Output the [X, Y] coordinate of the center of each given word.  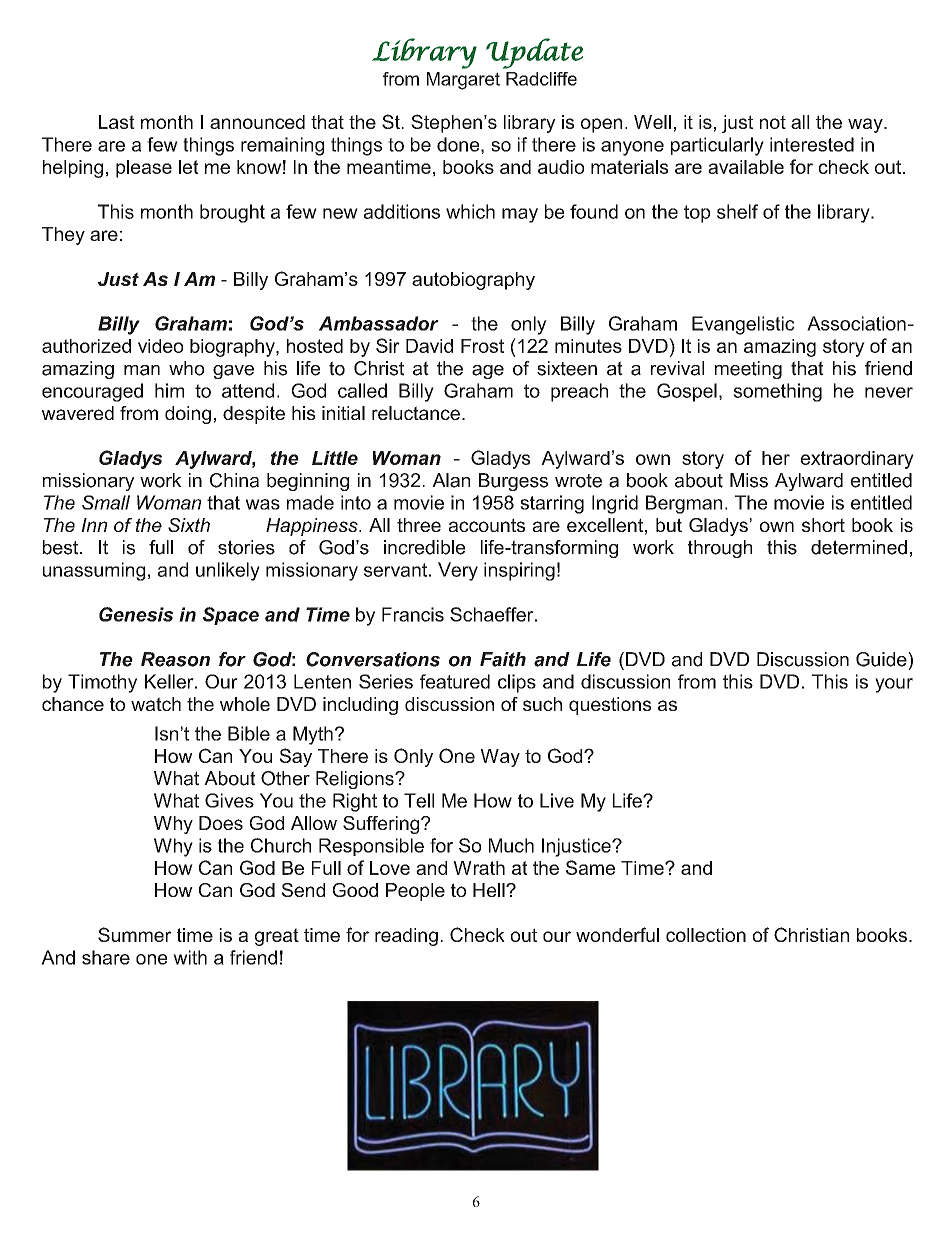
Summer [135, 934]
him [169, 390]
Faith [503, 659]
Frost [482, 346]
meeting [748, 370]
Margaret [463, 81]
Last [116, 122]
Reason [175, 659]
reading [406, 937]
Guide [882, 659]
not [773, 122]
